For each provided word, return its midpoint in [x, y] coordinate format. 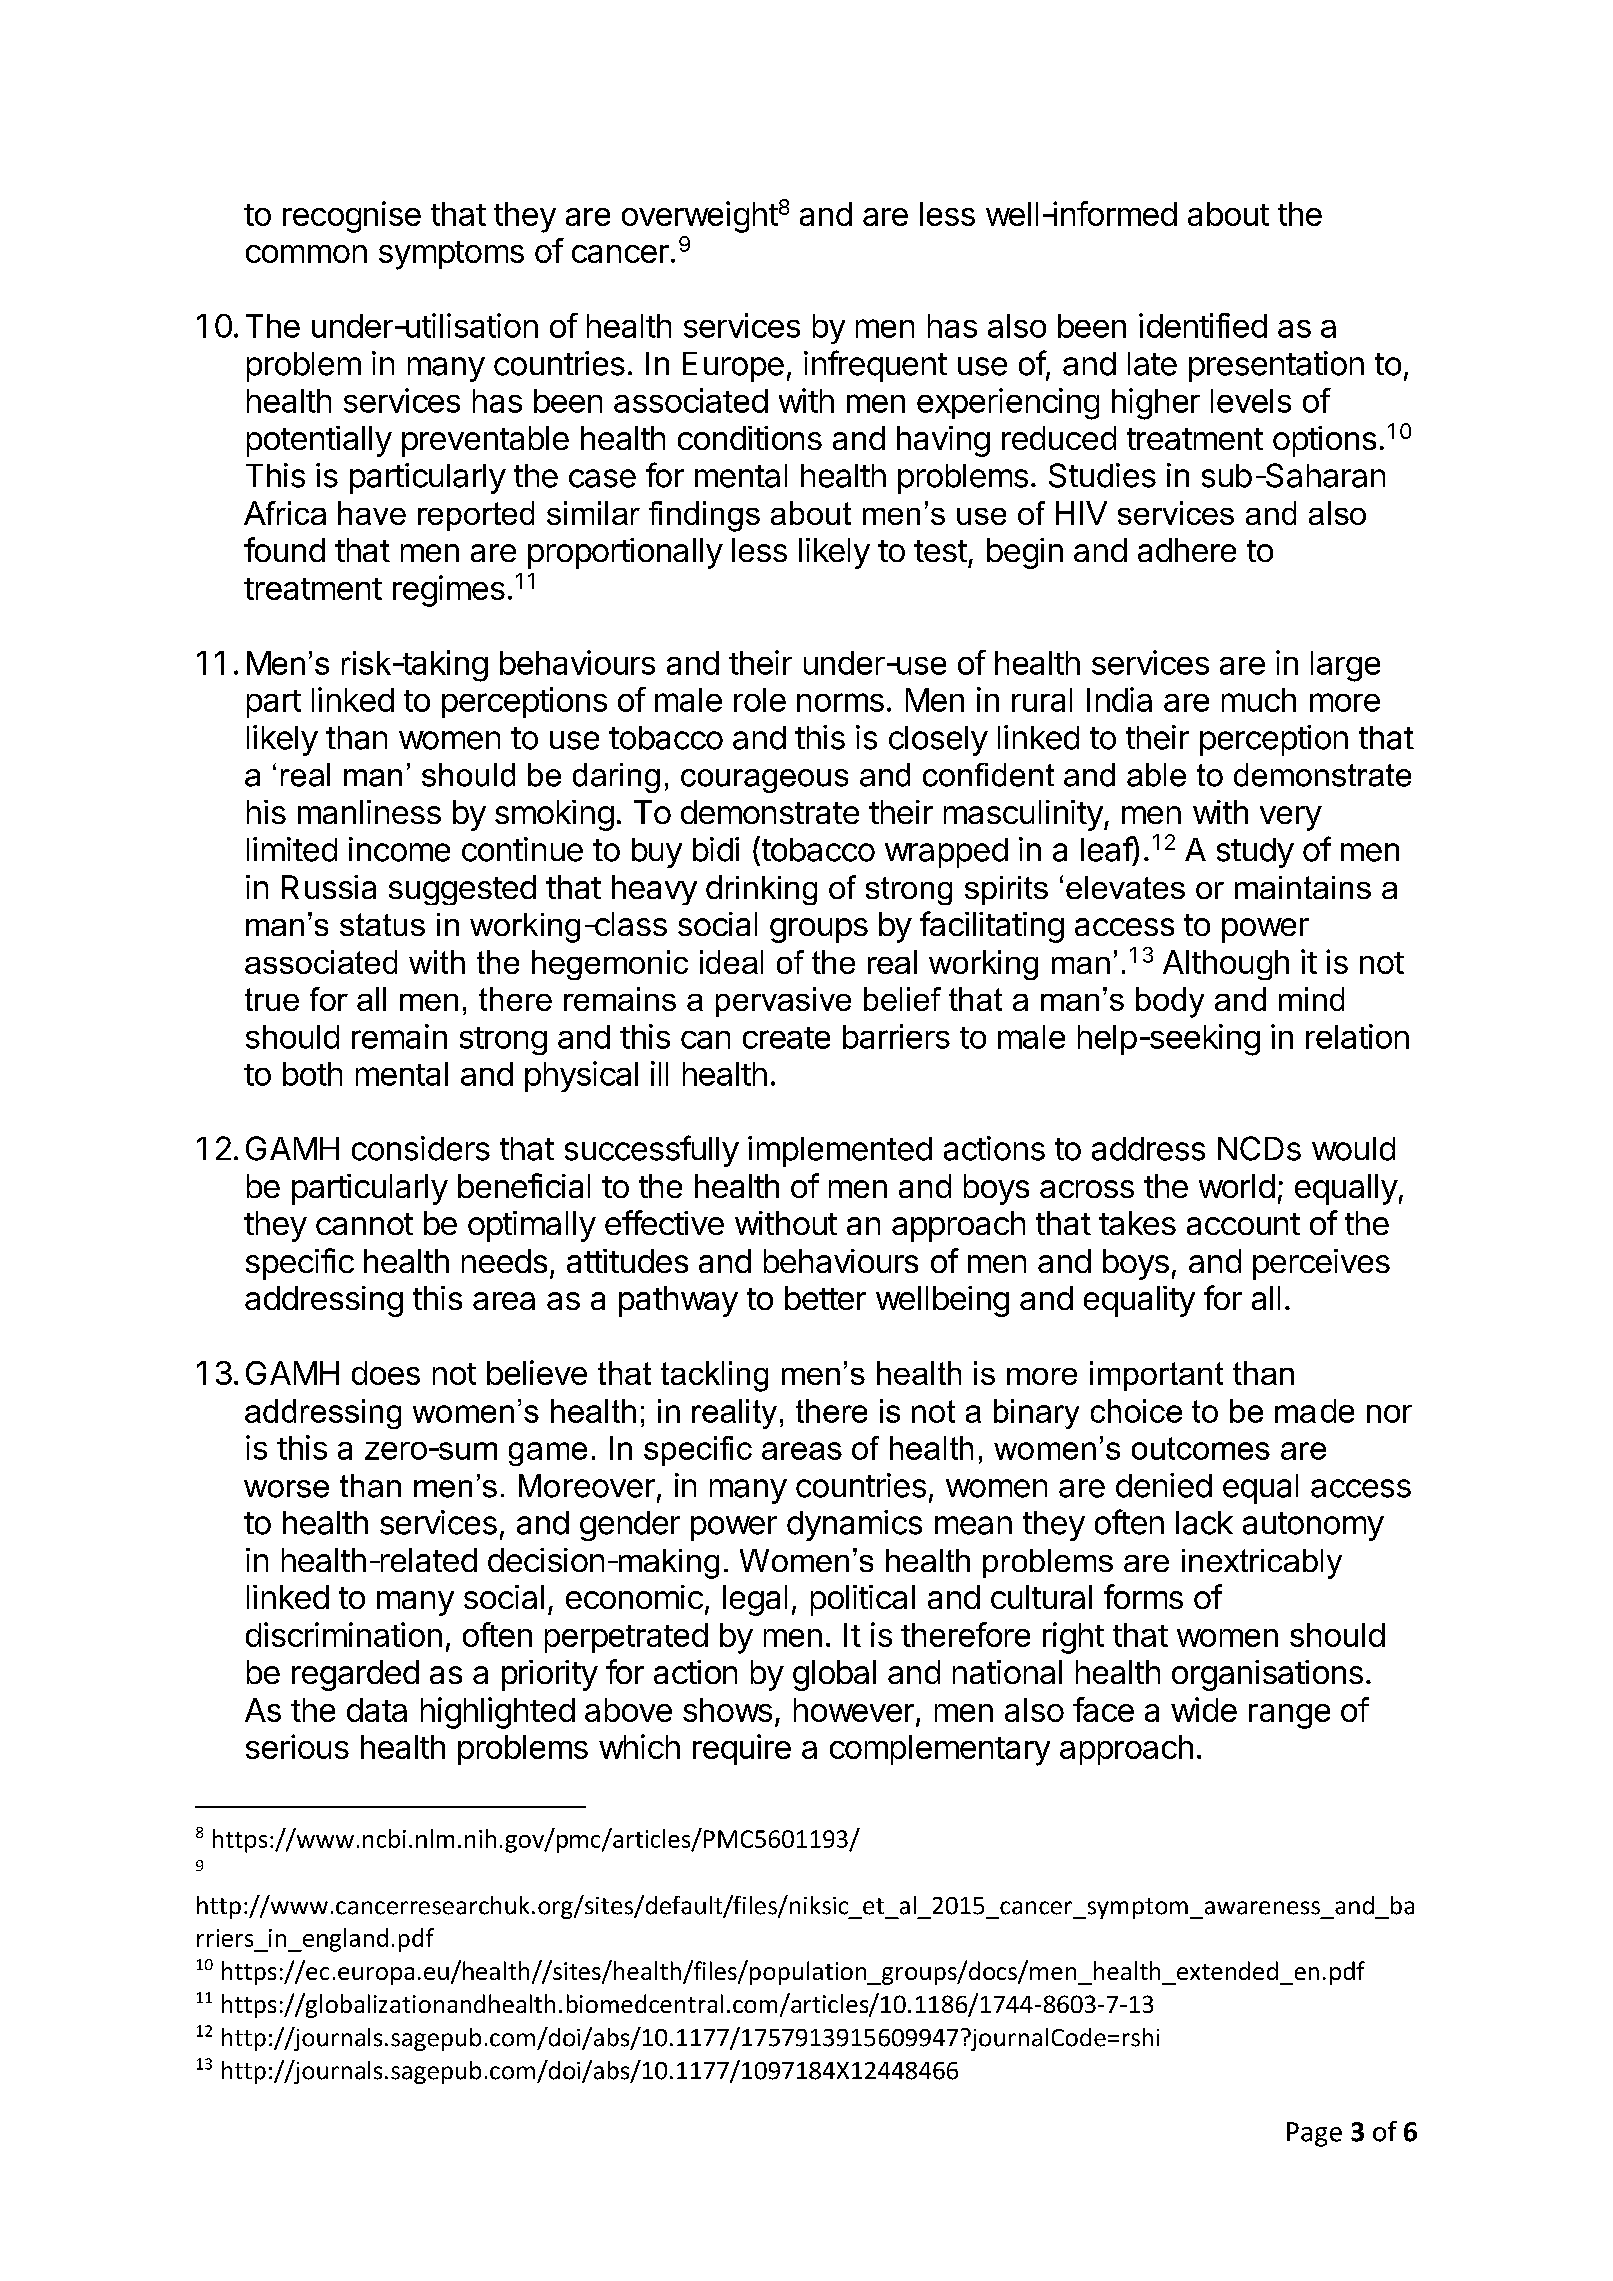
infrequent [875, 366]
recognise [352, 217]
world [1237, 1186]
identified [1203, 325]
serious [297, 1746]
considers [421, 1148]
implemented [840, 1151]
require [742, 1749]
